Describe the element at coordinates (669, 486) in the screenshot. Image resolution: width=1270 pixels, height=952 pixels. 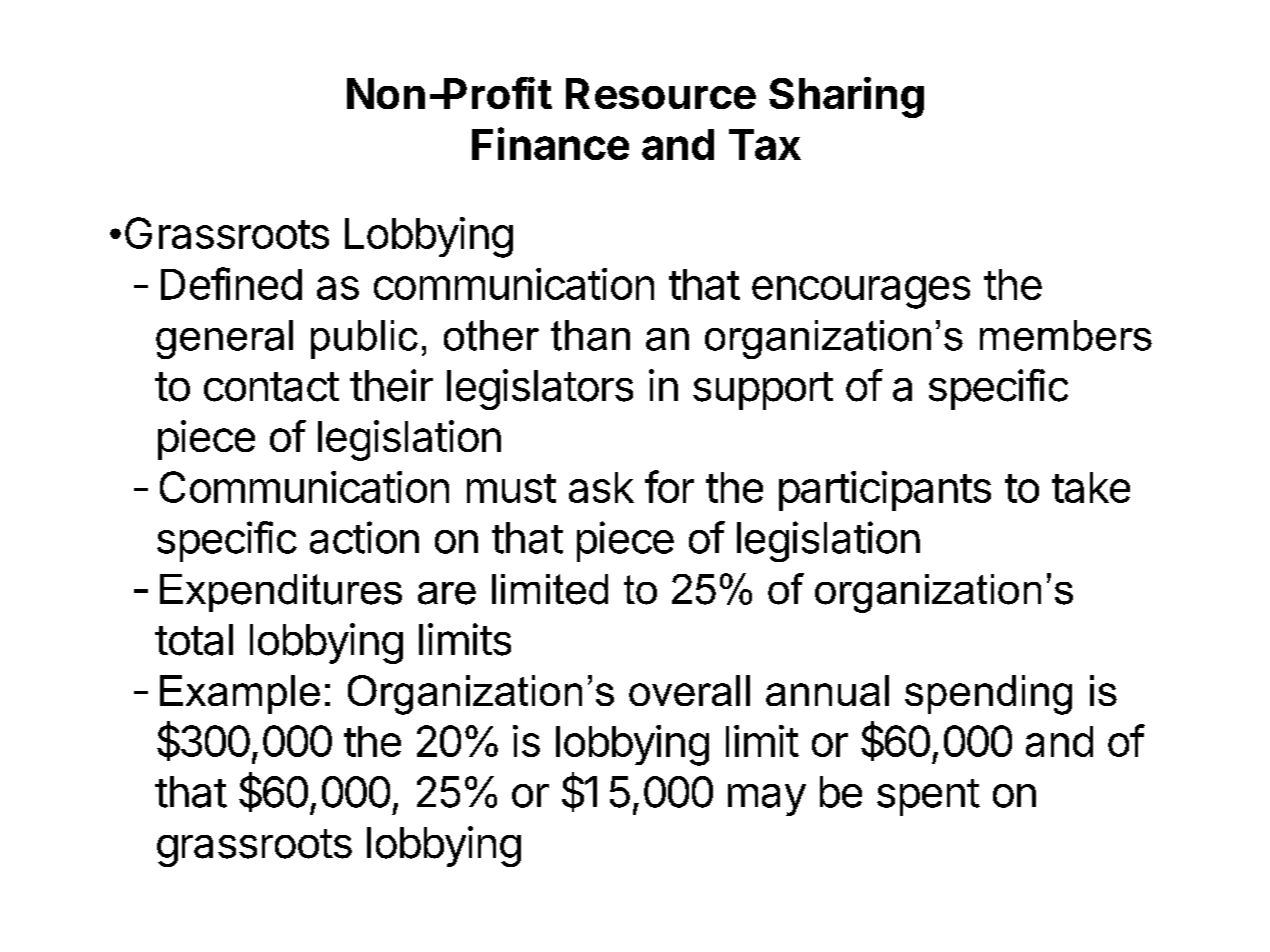
I see `for` at that location.
